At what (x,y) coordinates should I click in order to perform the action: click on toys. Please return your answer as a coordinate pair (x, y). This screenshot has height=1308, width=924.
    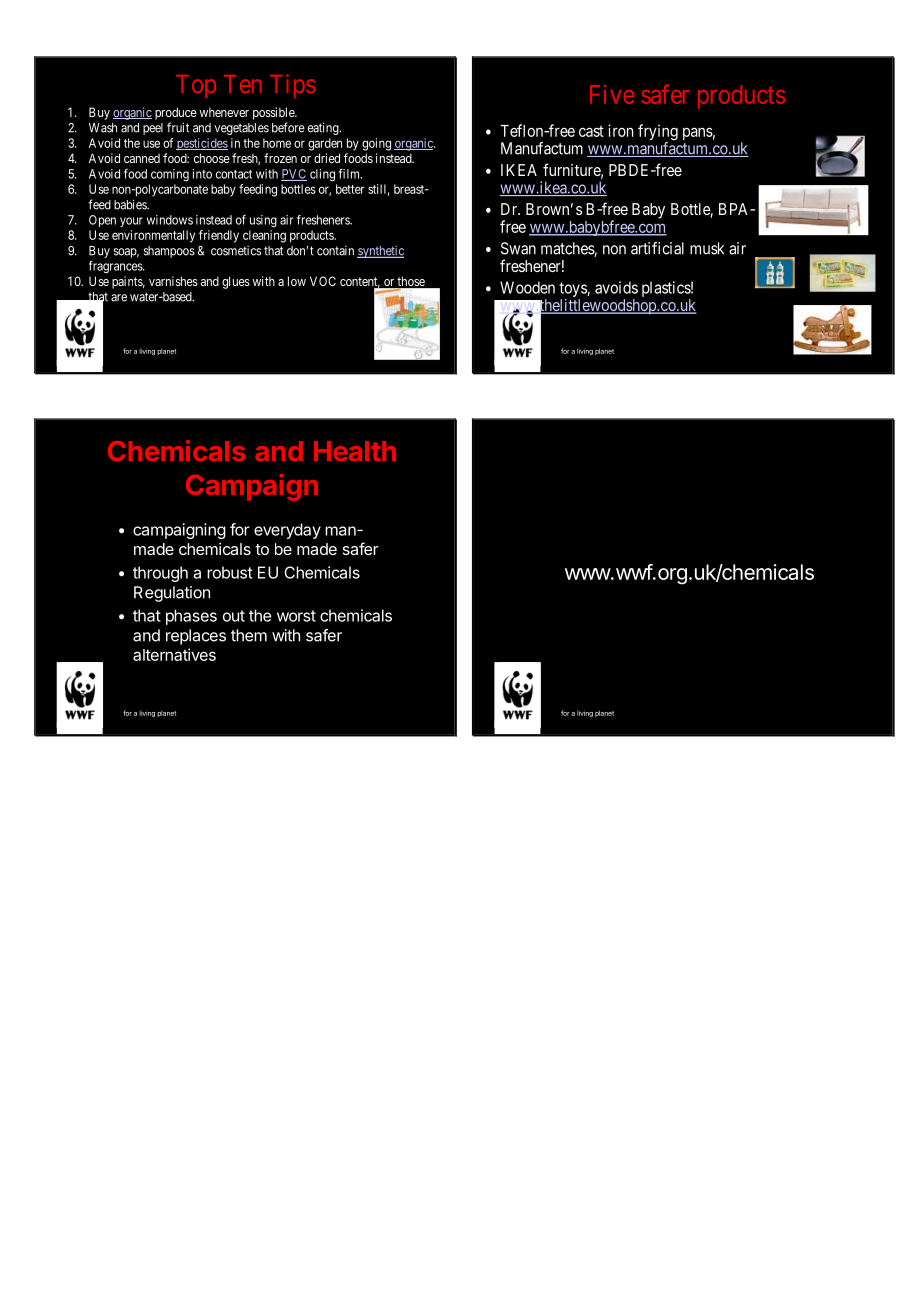
    Looking at the image, I should click on (573, 289).
